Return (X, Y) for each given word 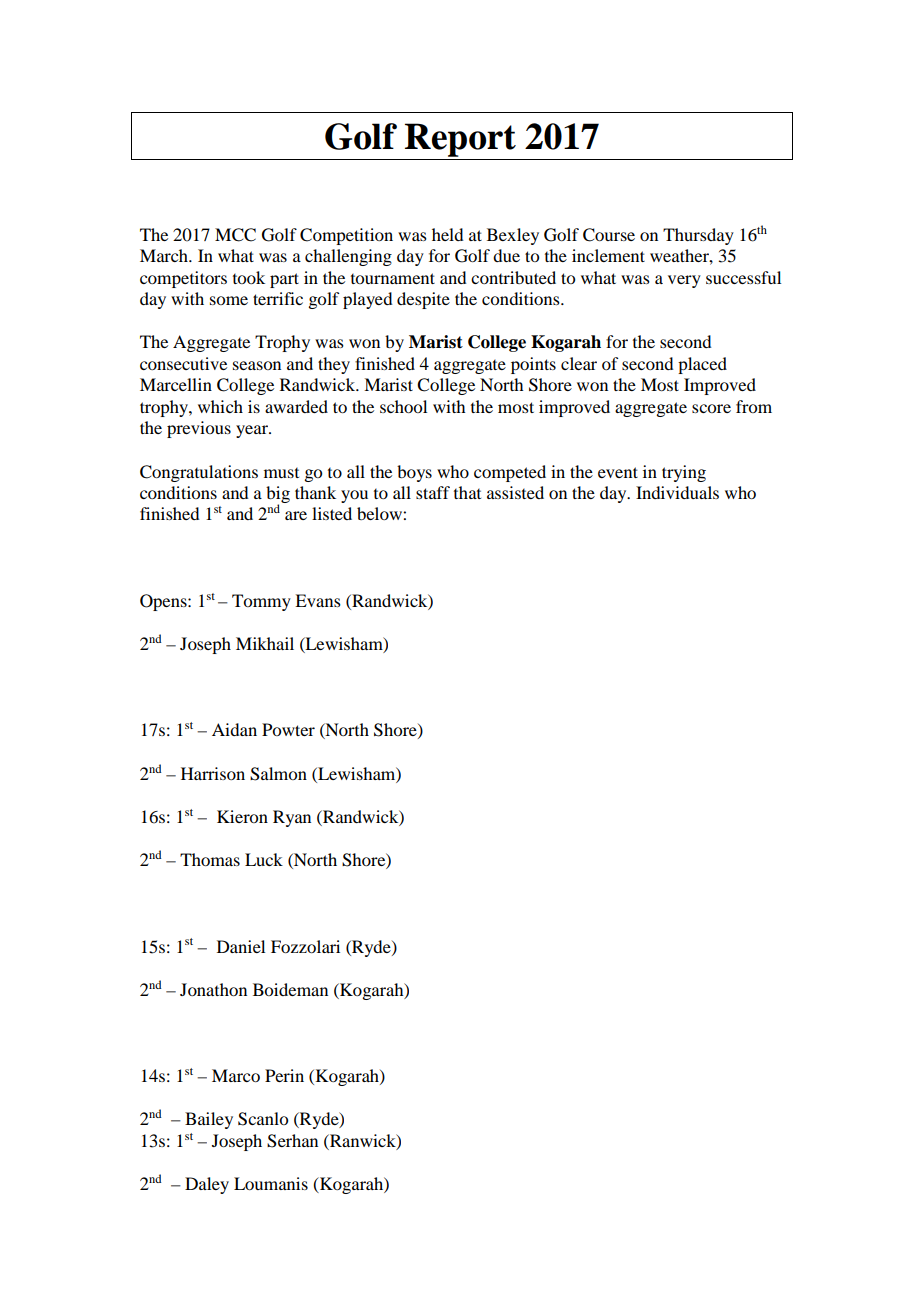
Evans (318, 600)
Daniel (241, 946)
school (403, 406)
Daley (207, 1185)
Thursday (698, 236)
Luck (264, 859)
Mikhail (265, 643)
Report (460, 140)
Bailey (209, 1120)
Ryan (292, 818)
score (711, 408)
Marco (236, 1075)
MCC (235, 235)
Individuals (677, 492)
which (220, 406)
